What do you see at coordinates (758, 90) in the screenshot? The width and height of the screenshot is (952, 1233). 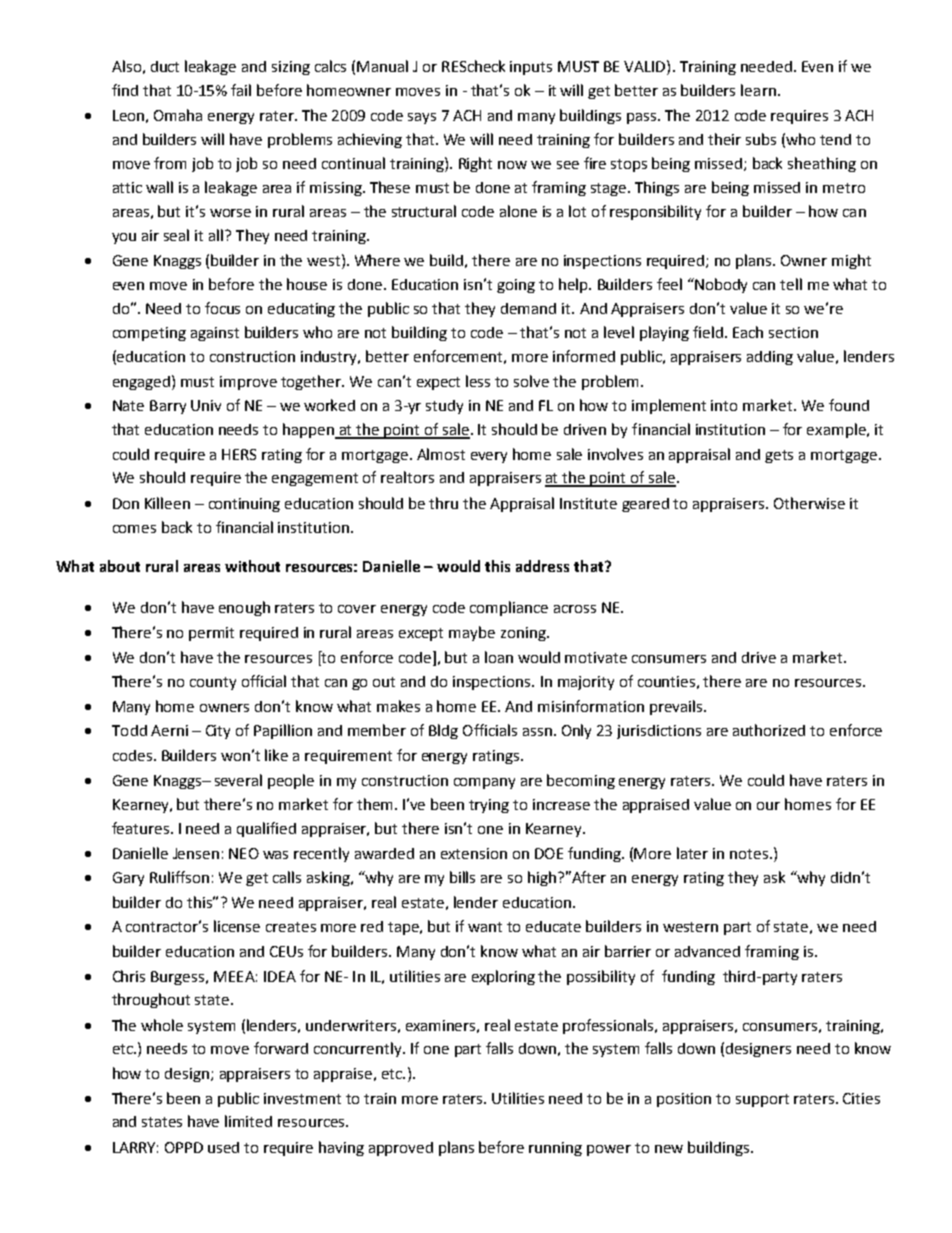 I see `learn` at bounding box center [758, 90].
